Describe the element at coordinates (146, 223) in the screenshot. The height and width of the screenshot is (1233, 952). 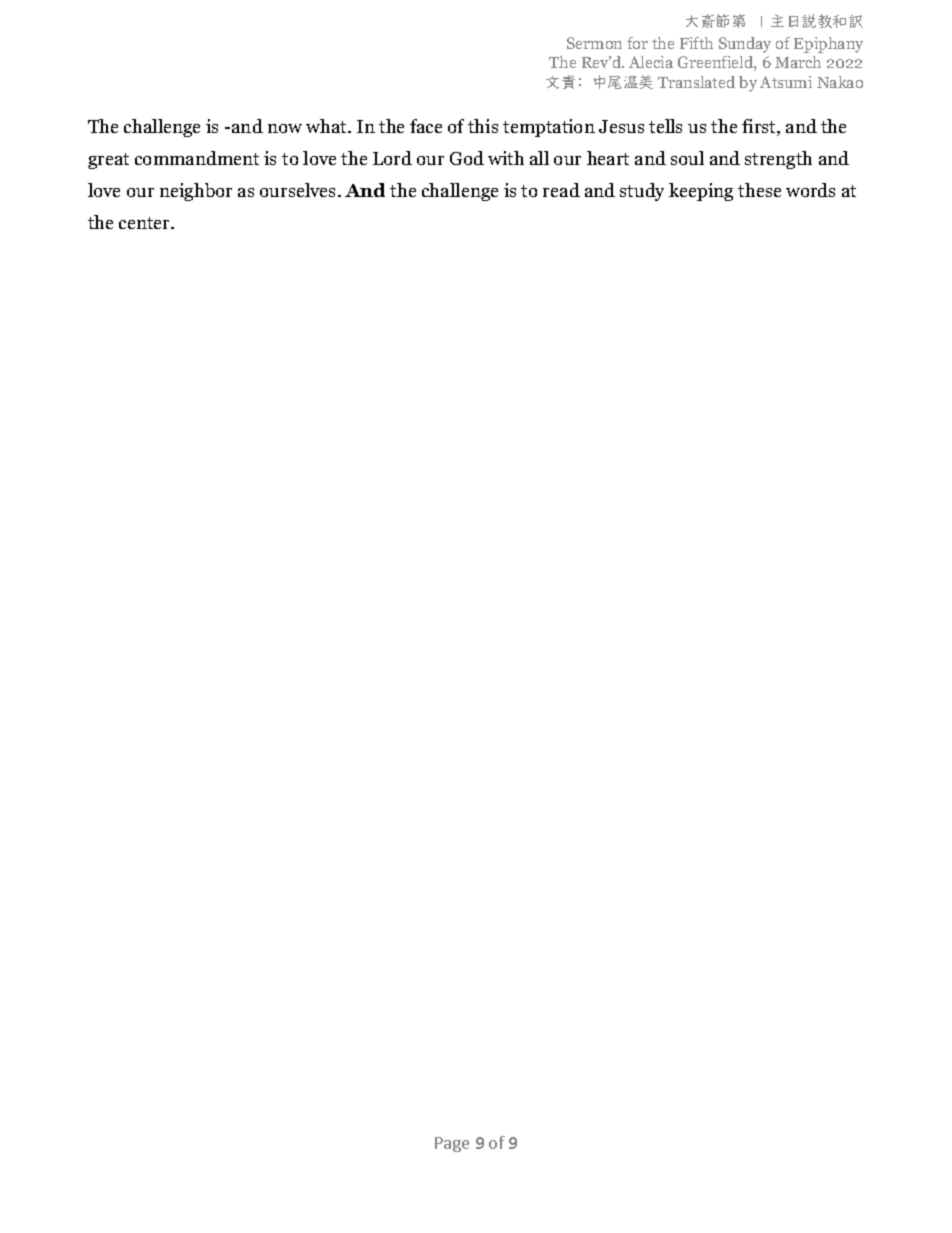
I see `center` at that location.
